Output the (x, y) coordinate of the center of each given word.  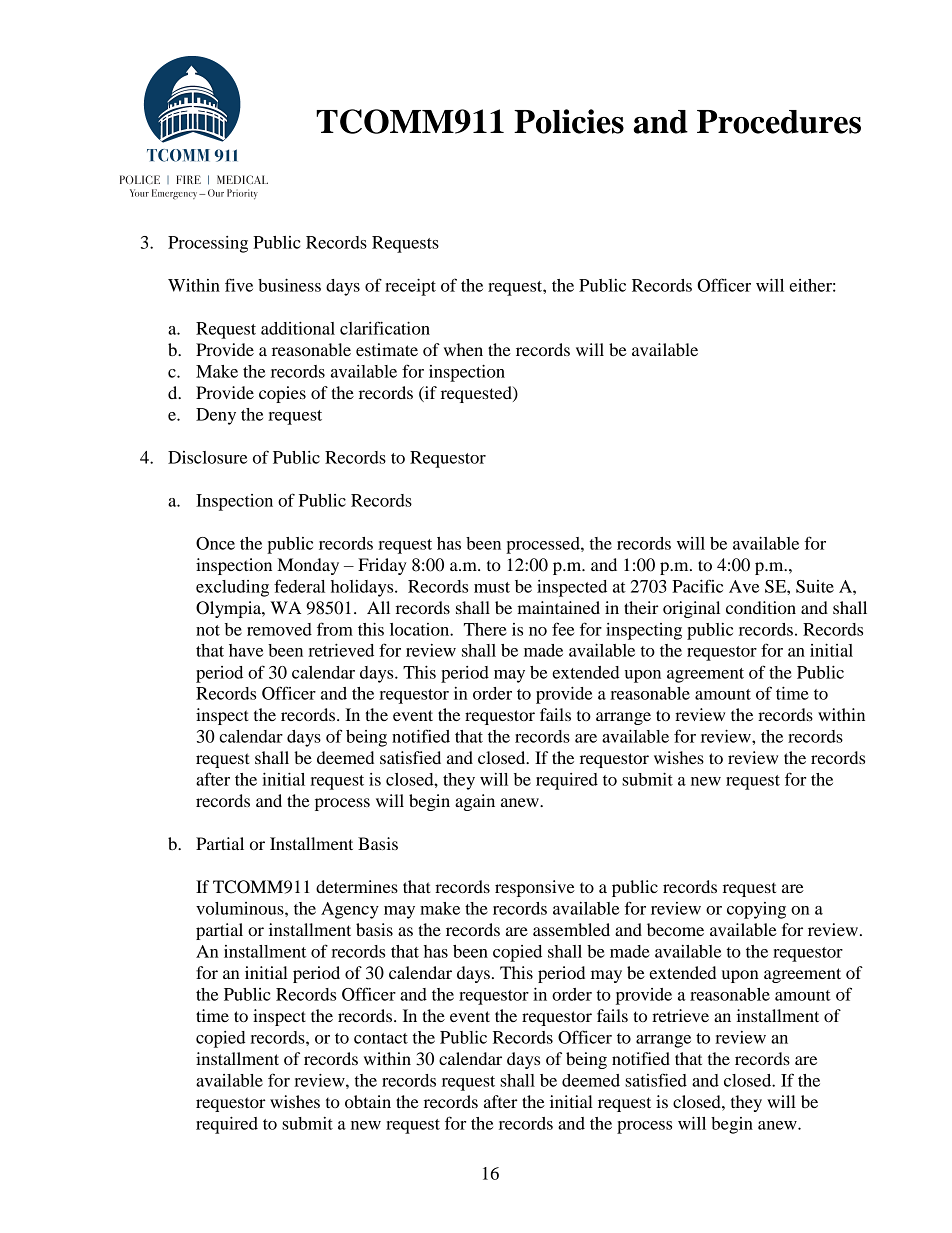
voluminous (241, 908)
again (475, 802)
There (485, 629)
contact (381, 1038)
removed (279, 629)
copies (282, 394)
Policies (569, 121)
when (463, 349)
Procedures (779, 122)
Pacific (697, 586)
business (289, 285)
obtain (368, 1101)
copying (756, 910)
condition (761, 607)
